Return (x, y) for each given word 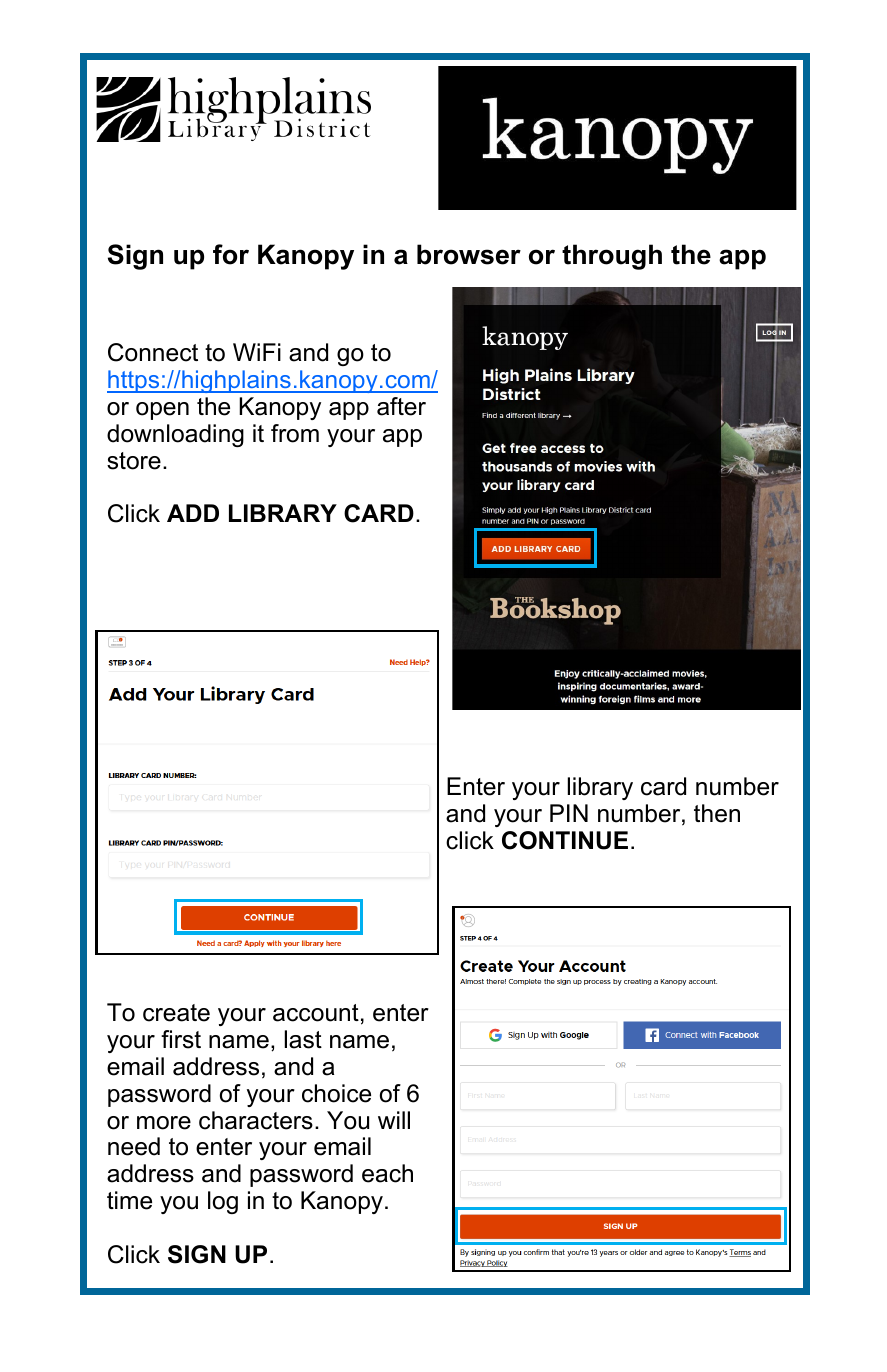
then (717, 813)
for (231, 254)
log (223, 1202)
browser (469, 254)
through (612, 257)
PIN (569, 813)
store (134, 461)
